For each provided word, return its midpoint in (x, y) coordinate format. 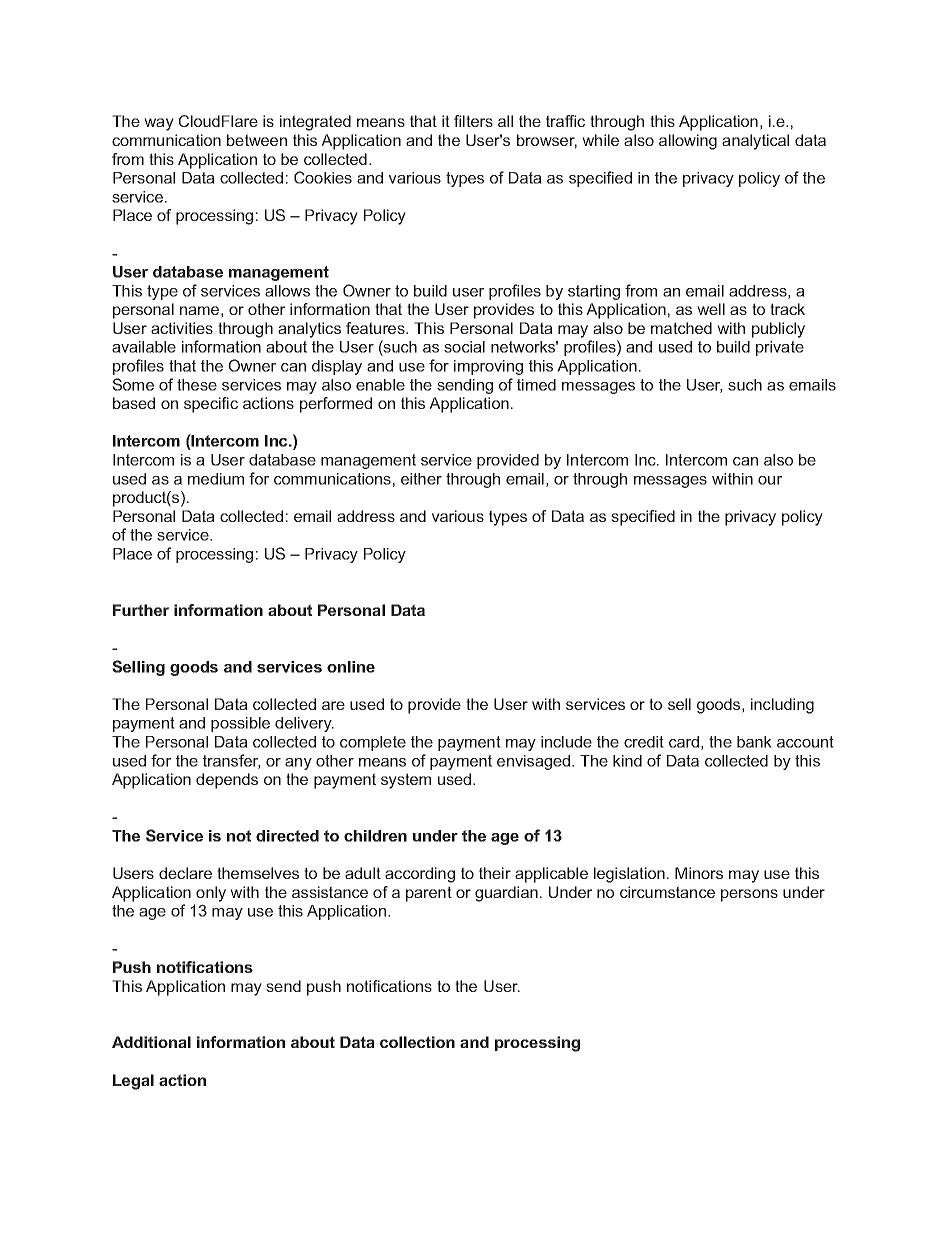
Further (141, 610)
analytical (755, 142)
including (782, 706)
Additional (151, 1042)
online (351, 667)
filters (473, 121)
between (257, 140)
